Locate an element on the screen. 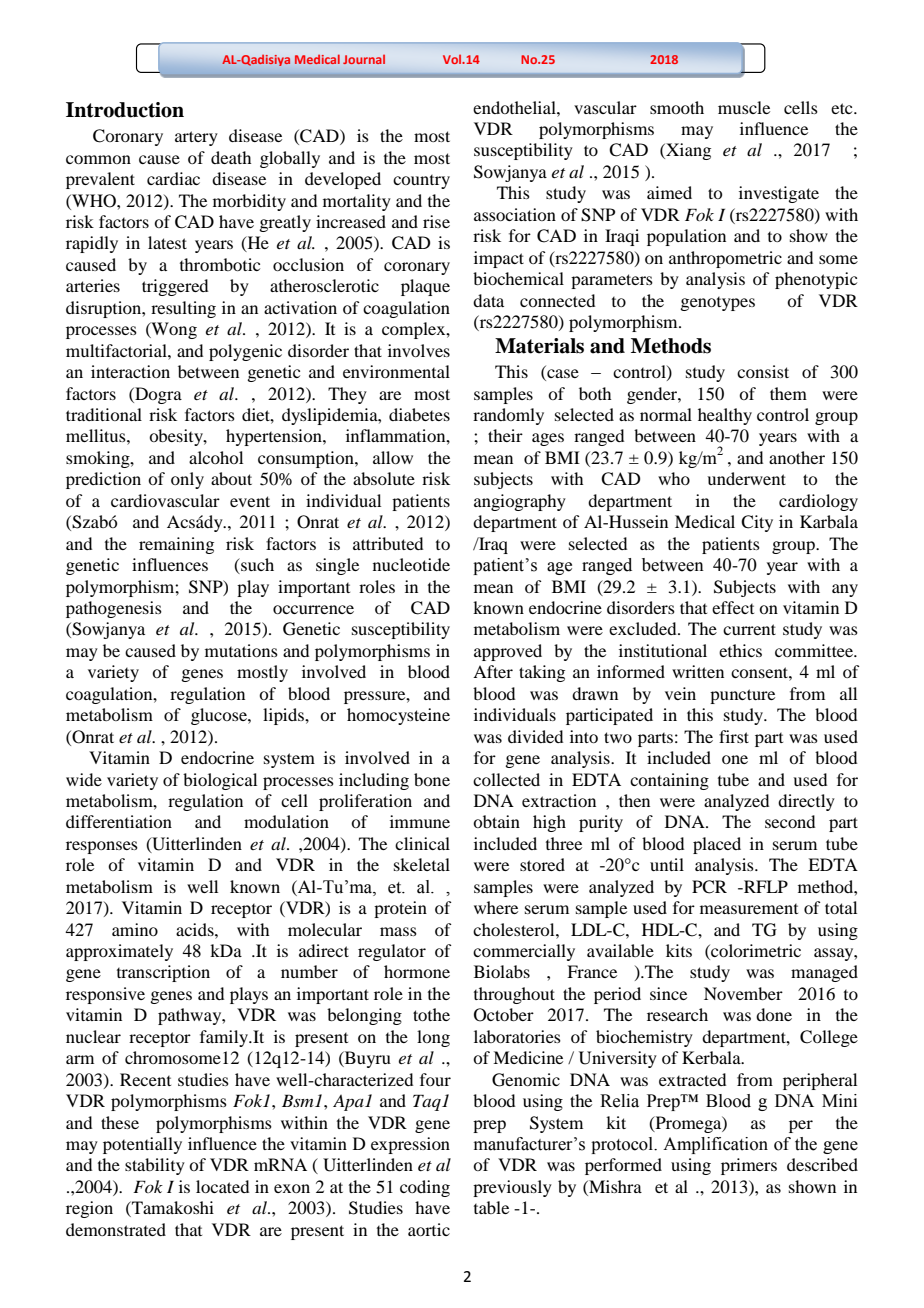  muscle is located at coordinates (744, 107).
